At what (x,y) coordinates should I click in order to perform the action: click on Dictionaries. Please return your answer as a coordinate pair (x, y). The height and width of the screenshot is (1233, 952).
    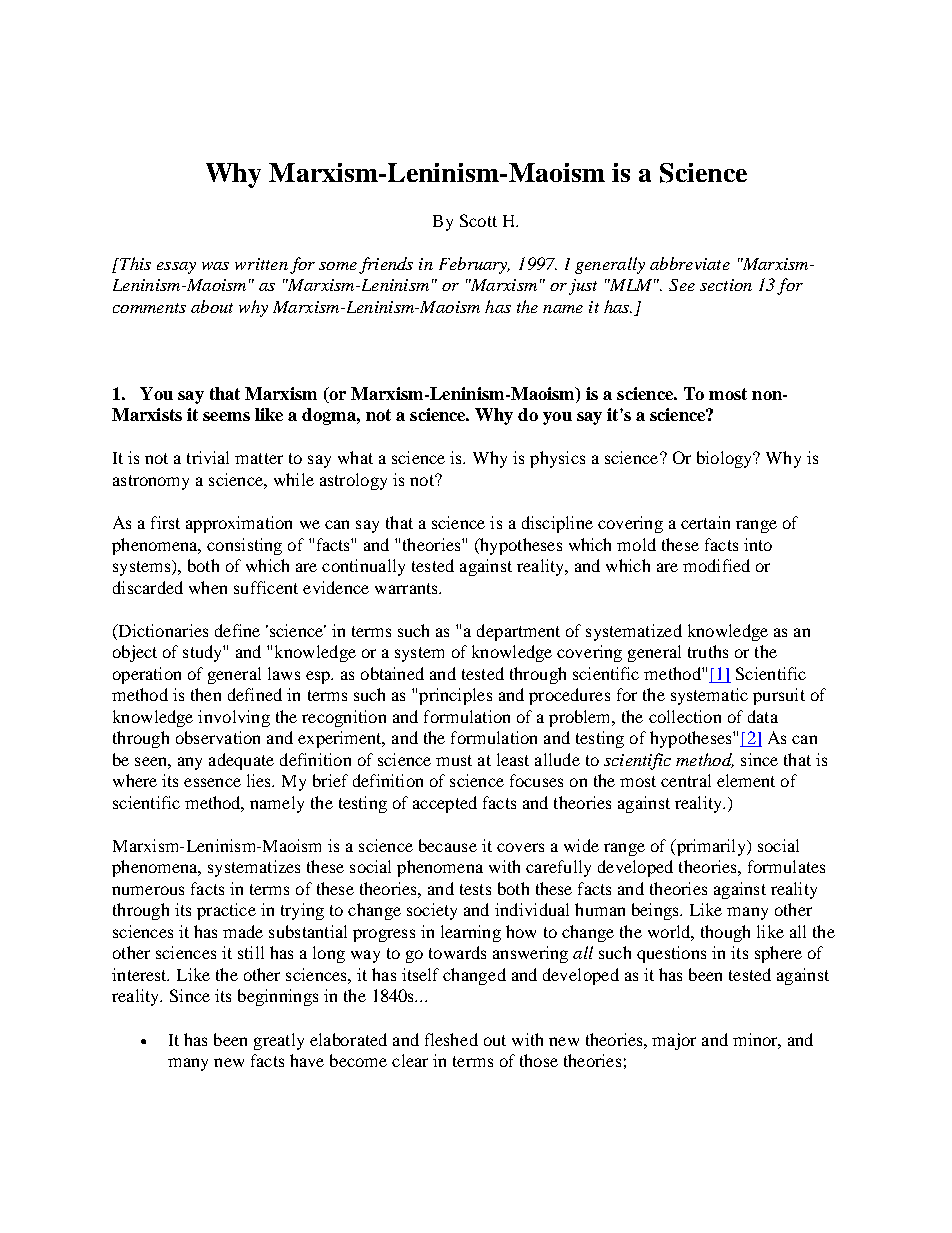
    Looking at the image, I should click on (162, 632).
